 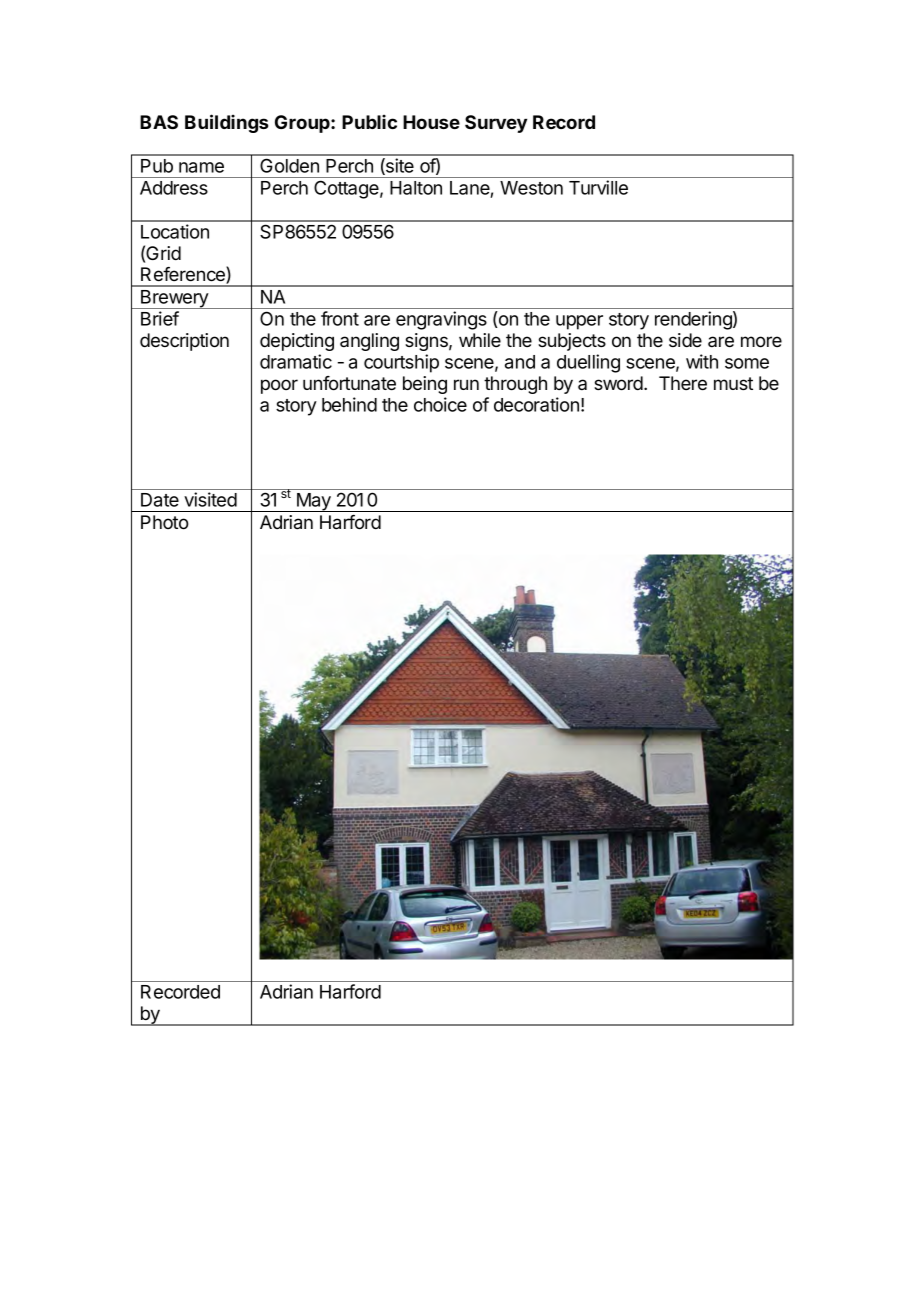 I want to click on run, so click(x=466, y=384).
